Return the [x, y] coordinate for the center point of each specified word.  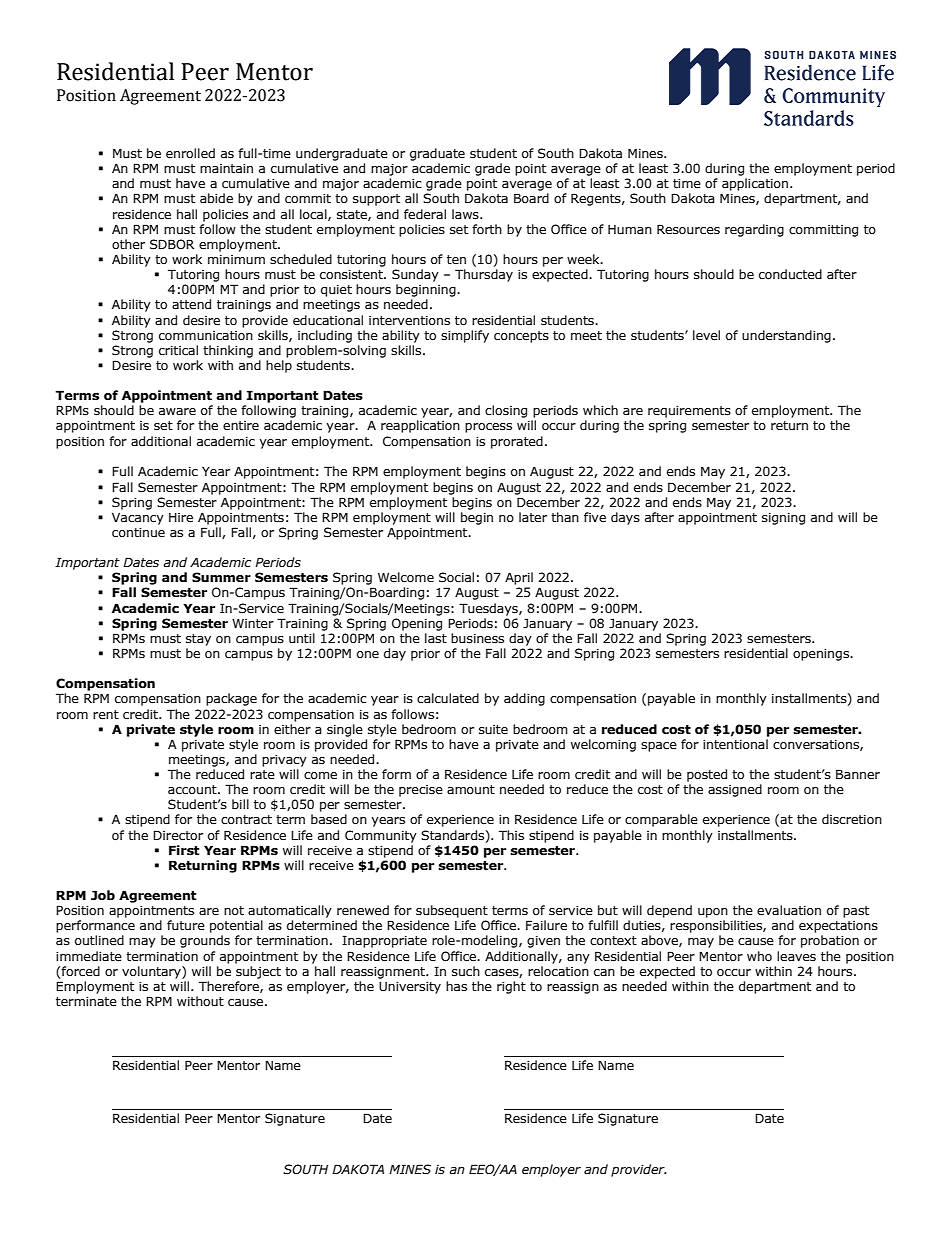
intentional [735, 744]
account [193, 790]
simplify [465, 336]
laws [466, 214]
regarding [754, 230]
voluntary [152, 972]
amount [471, 789]
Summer [221, 577]
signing [783, 519]
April [519, 578]
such [466, 971]
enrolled [190, 153]
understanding [786, 336]
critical [178, 350]
